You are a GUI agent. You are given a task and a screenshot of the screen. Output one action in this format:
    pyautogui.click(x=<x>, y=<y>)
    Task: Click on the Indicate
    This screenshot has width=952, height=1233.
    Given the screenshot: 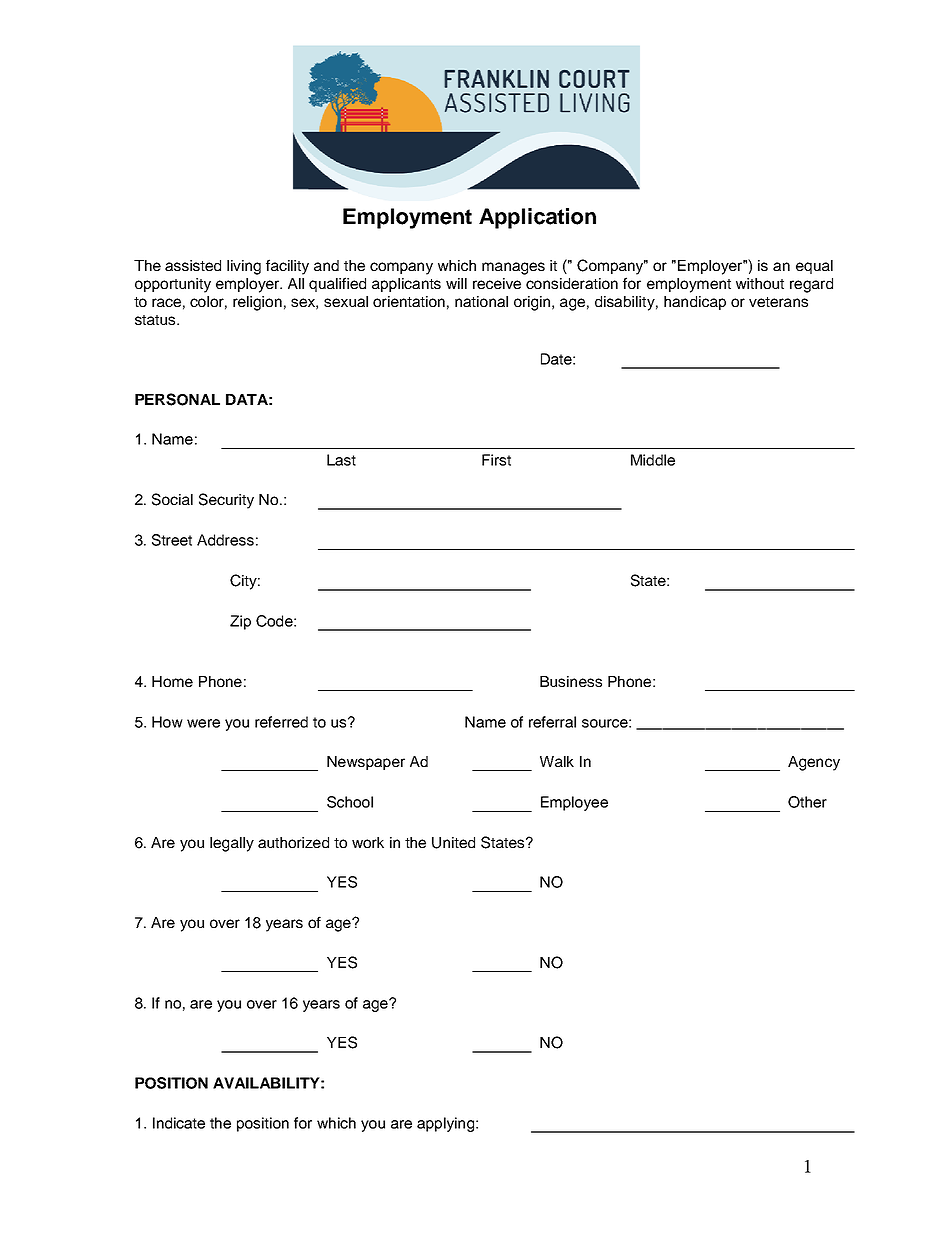 What is the action you would take?
    pyautogui.click(x=179, y=1123)
